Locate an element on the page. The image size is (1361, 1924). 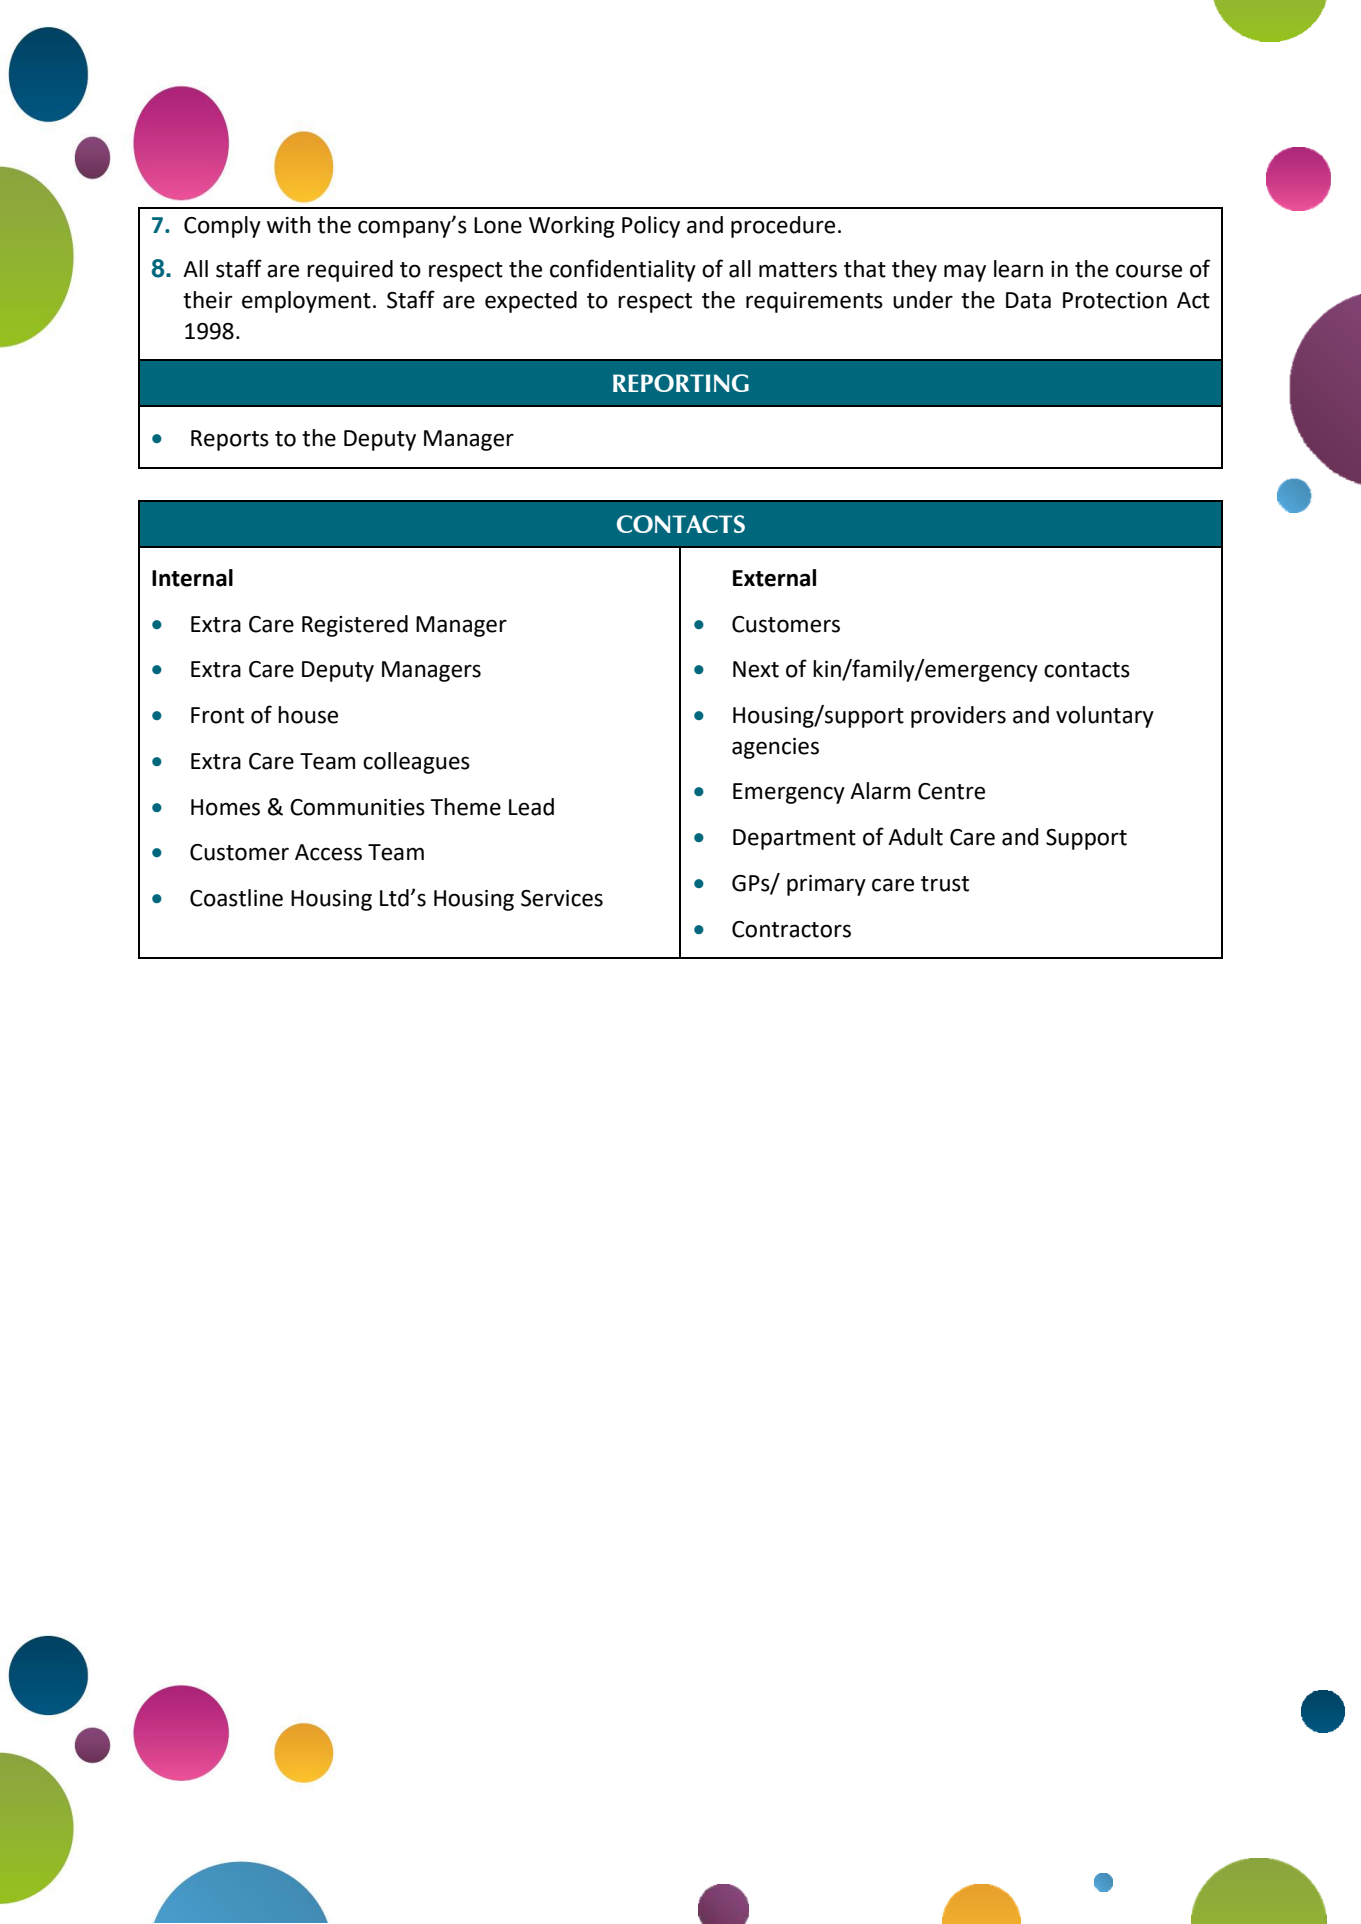
Policy is located at coordinates (651, 227).
